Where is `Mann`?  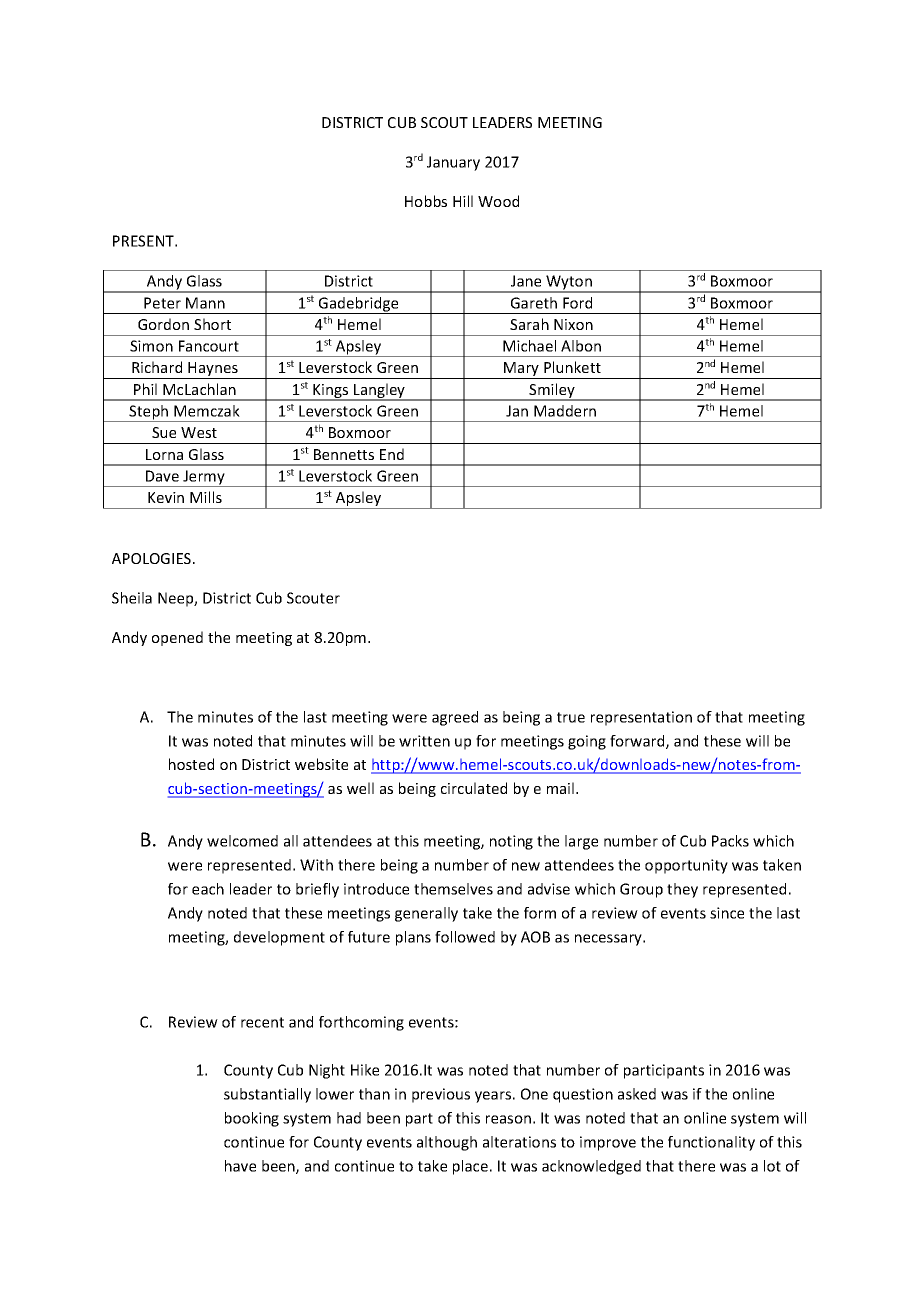 Mann is located at coordinates (205, 303).
